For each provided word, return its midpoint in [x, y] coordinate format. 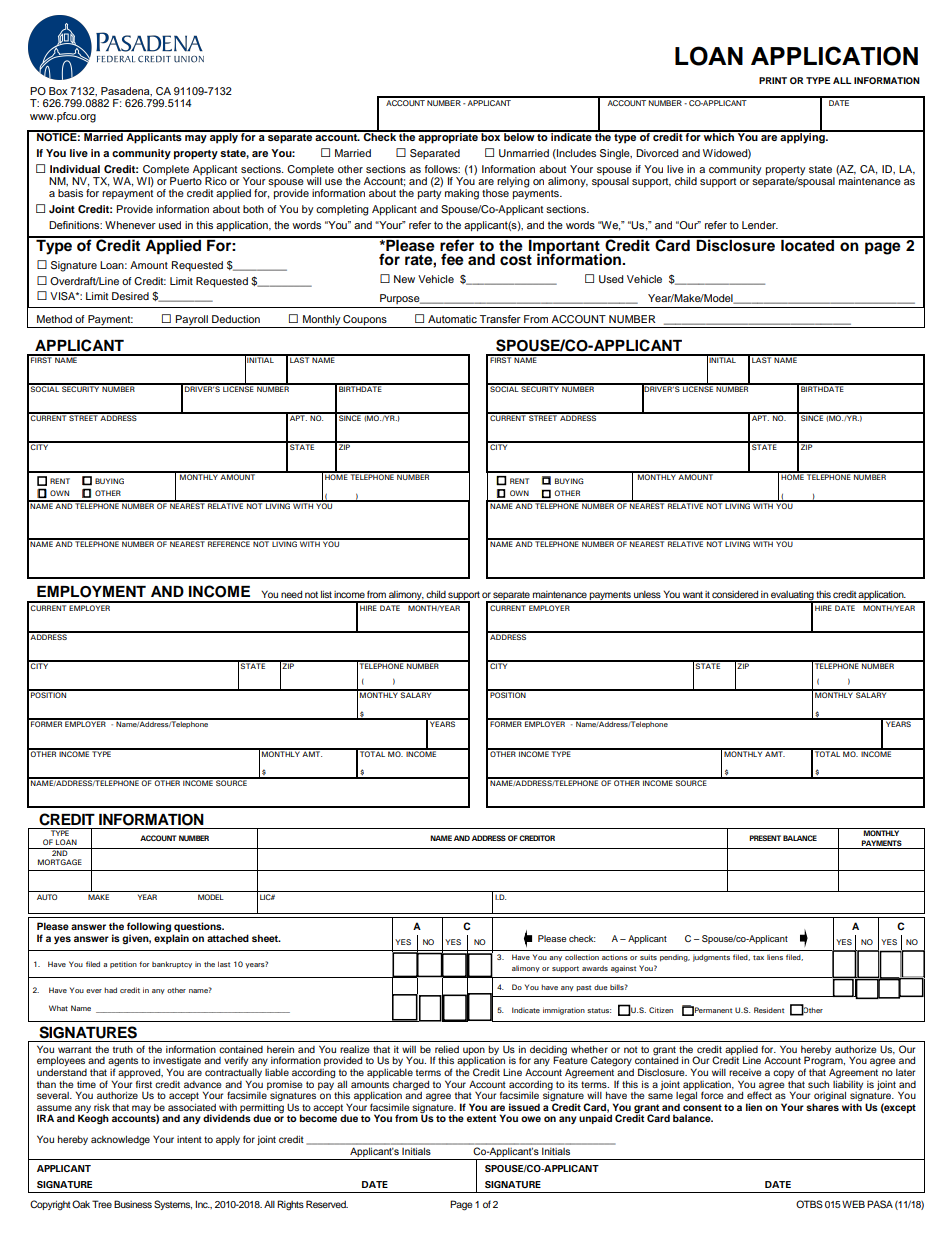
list [326, 594]
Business [133, 1204]
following [149, 928]
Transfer [500, 319]
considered [735, 594]
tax [758, 957]
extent [481, 1118]
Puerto [186, 181]
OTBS [809, 1204]
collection [582, 957]
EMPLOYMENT [91, 592]
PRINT [773, 80]
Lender [760, 225]
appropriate [448, 137]
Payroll [192, 321]
